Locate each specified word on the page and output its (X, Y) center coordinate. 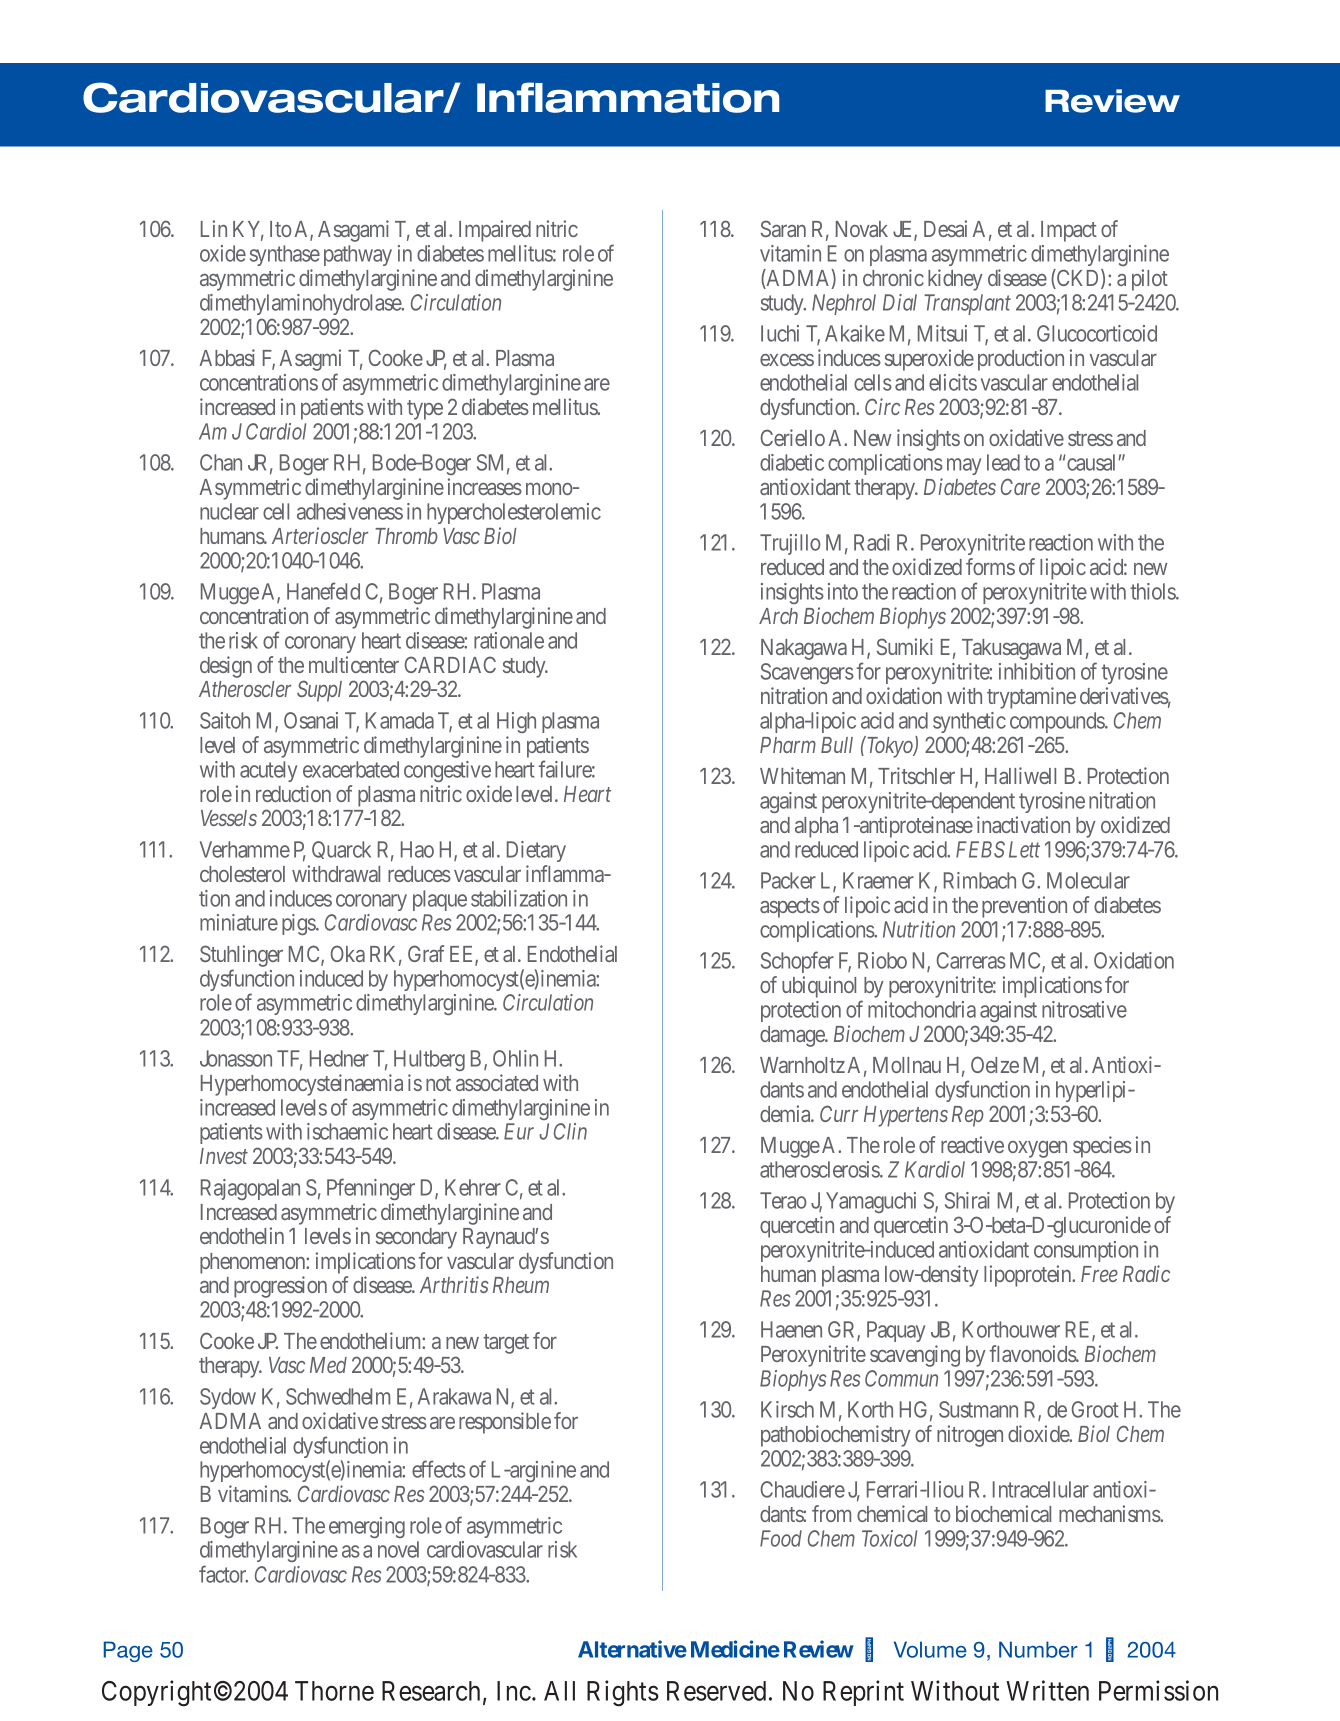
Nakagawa (804, 649)
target (506, 1344)
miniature (239, 922)
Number (1038, 1649)
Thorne (334, 1691)
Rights (623, 1693)
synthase (285, 255)
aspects (790, 908)
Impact (1069, 231)
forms (990, 566)
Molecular (1088, 880)
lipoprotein (1029, 1276)
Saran (783, 228)
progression (280, 1287)
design (226, 667)
